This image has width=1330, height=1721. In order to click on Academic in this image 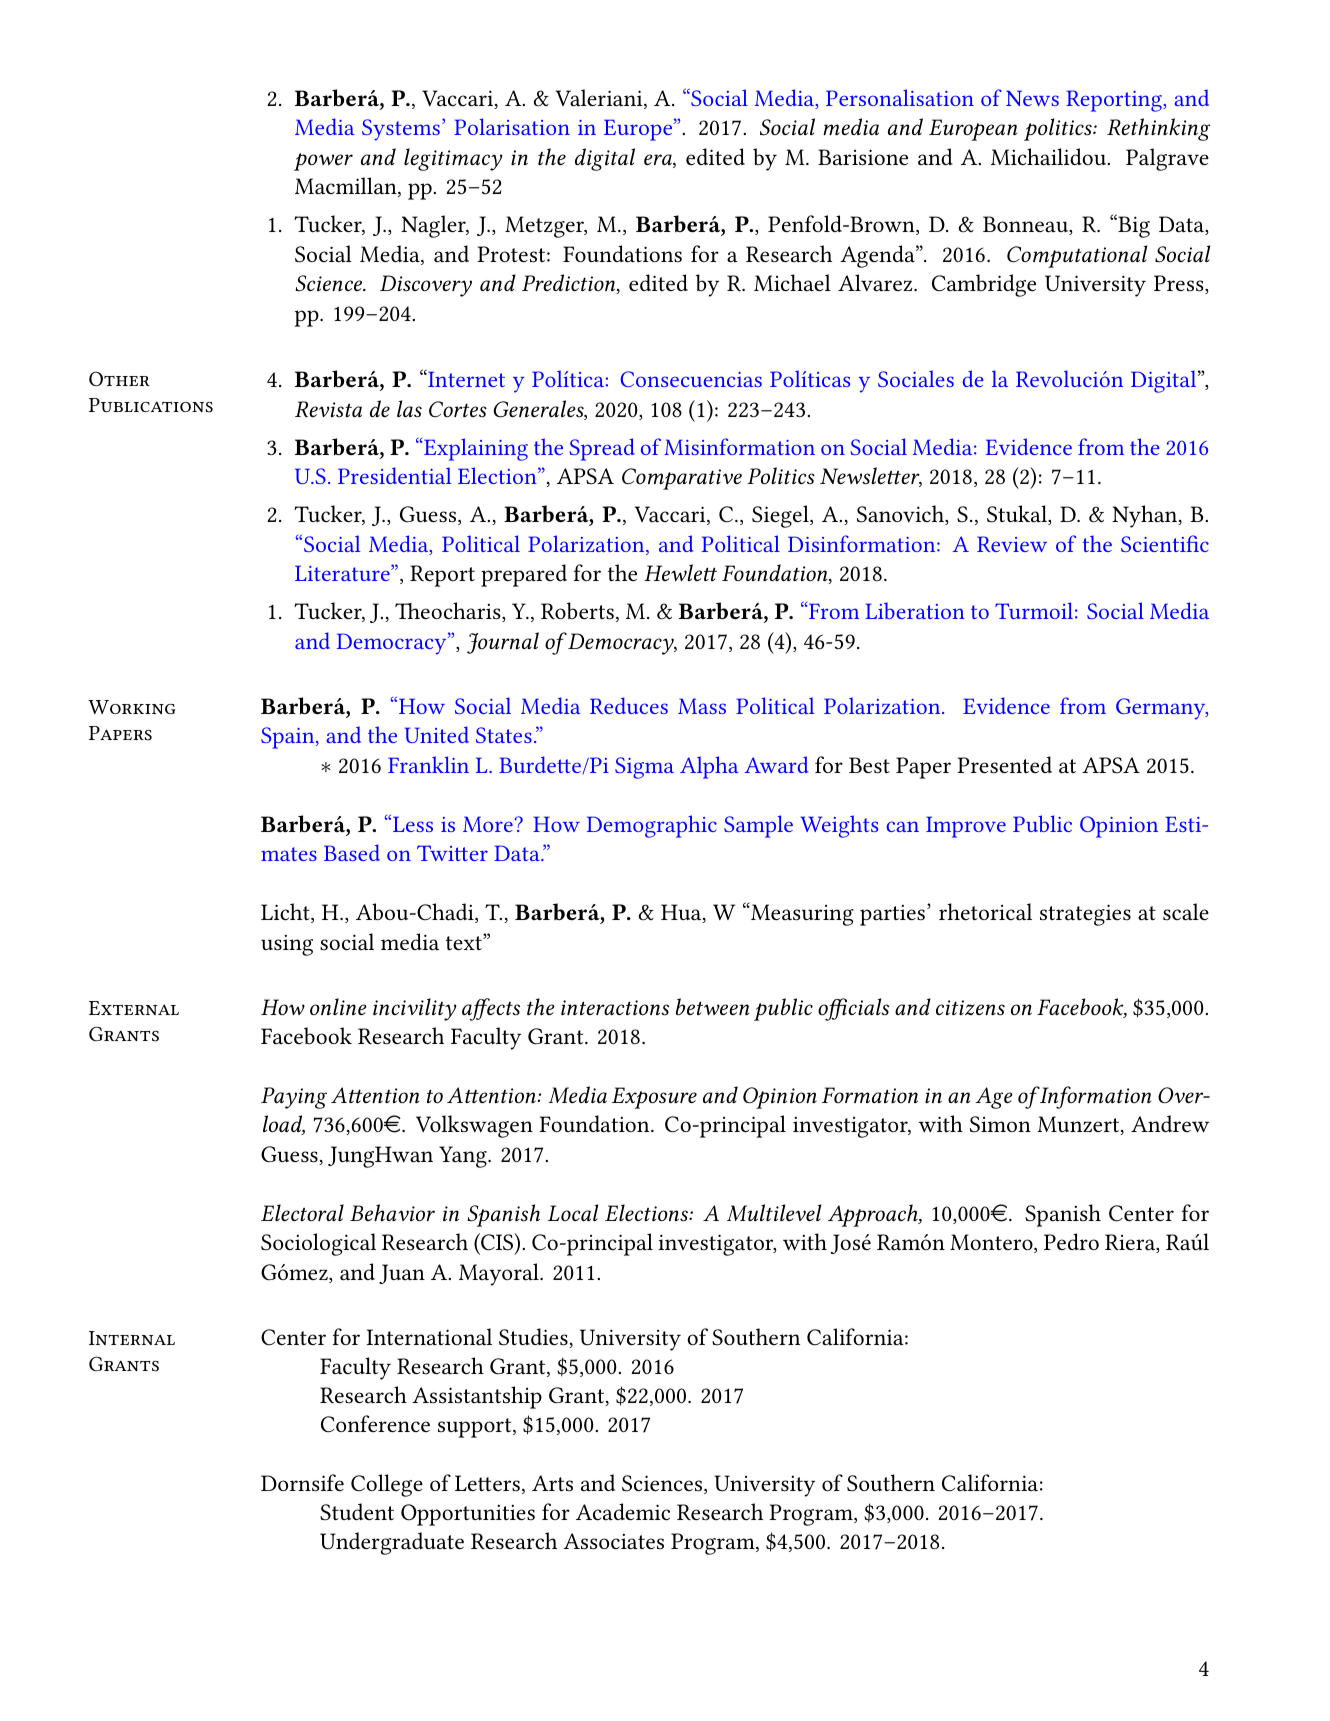, I will do `click(623, 1512)`.
